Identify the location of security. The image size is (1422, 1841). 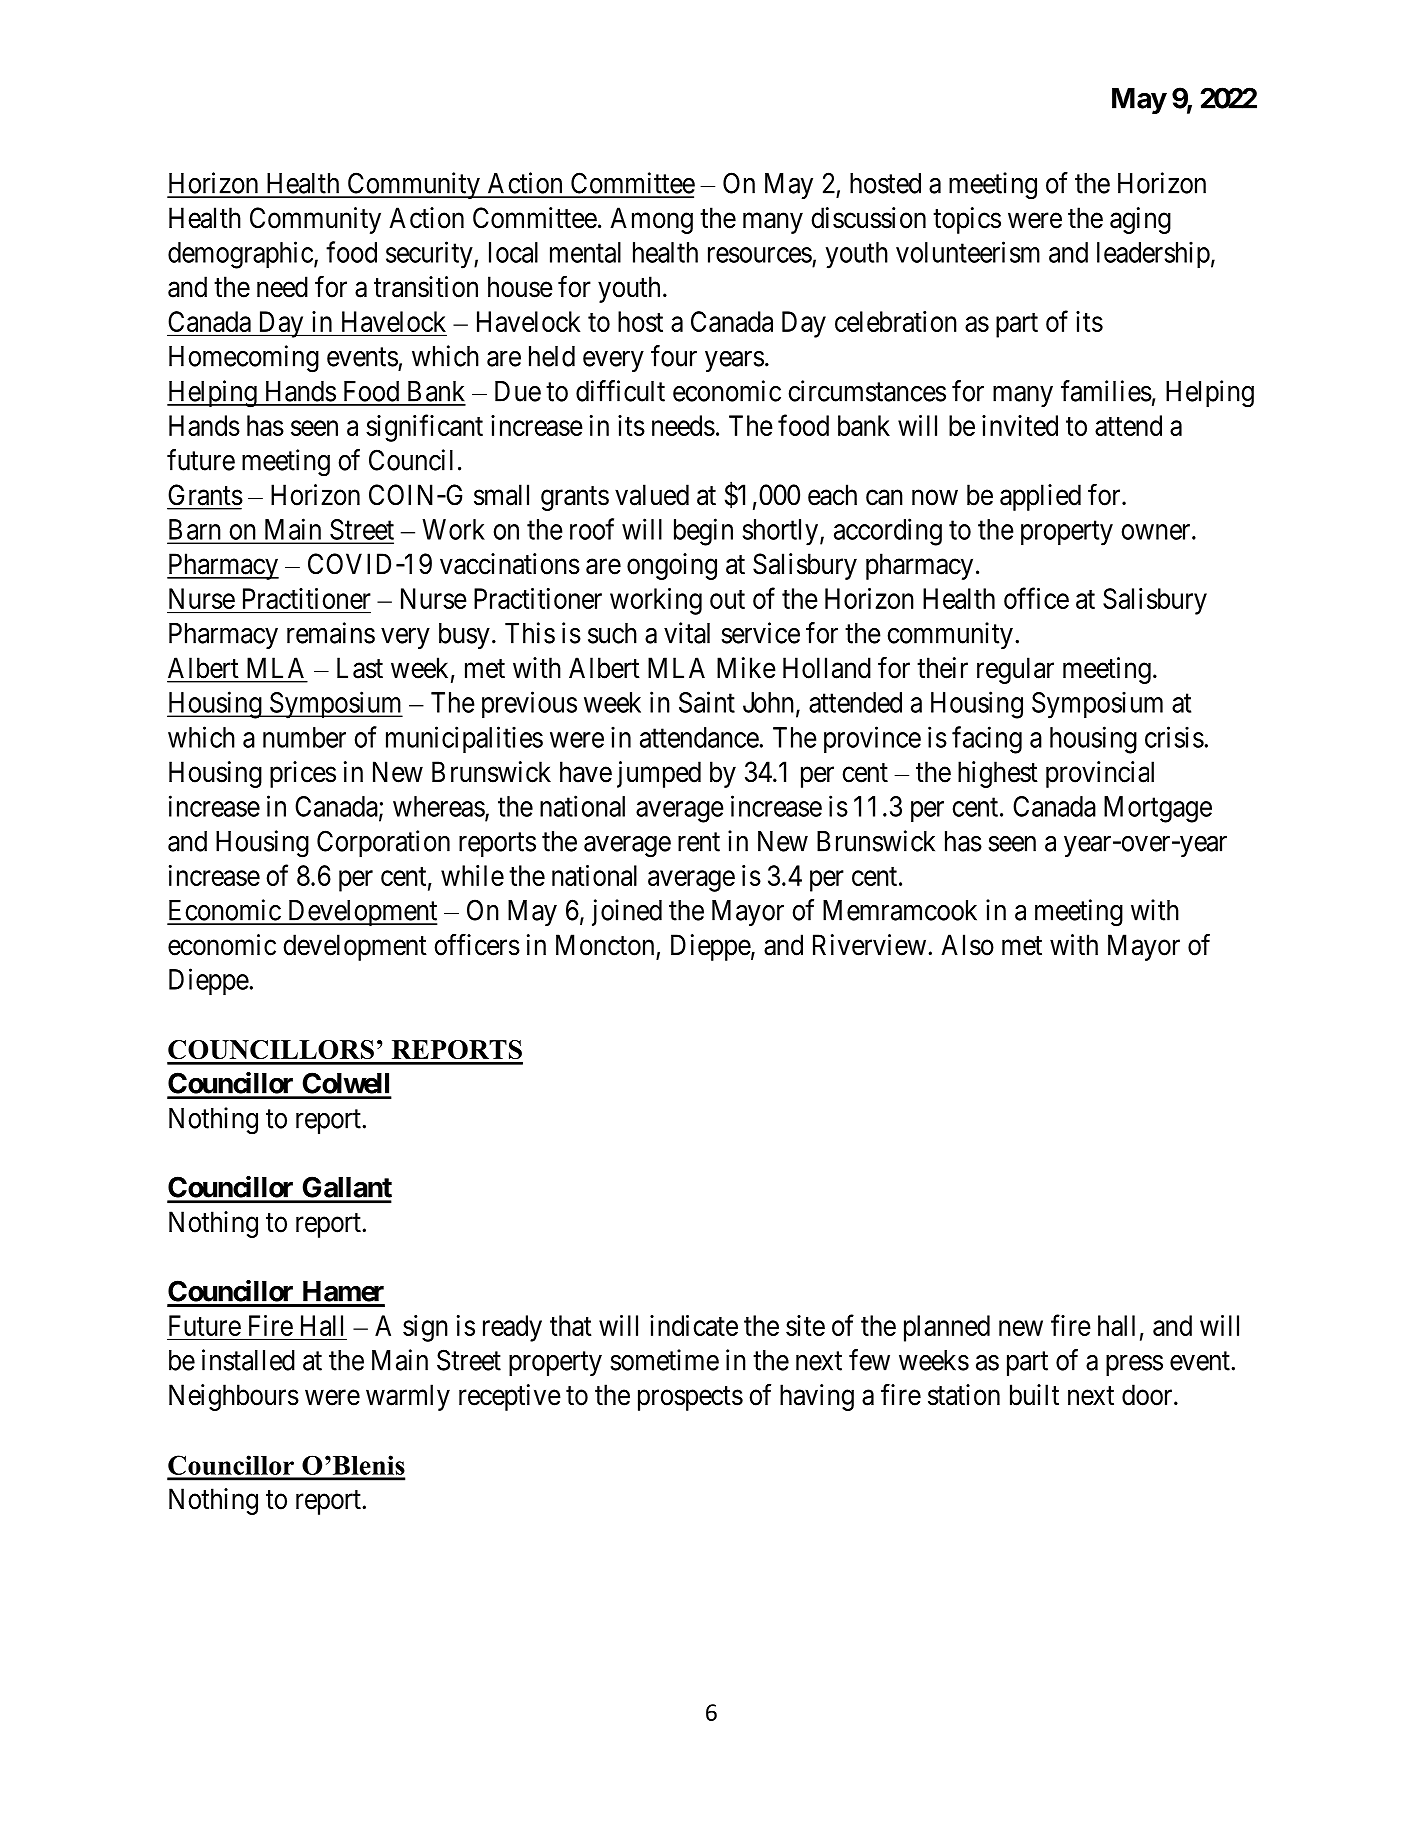
(430, 255).
